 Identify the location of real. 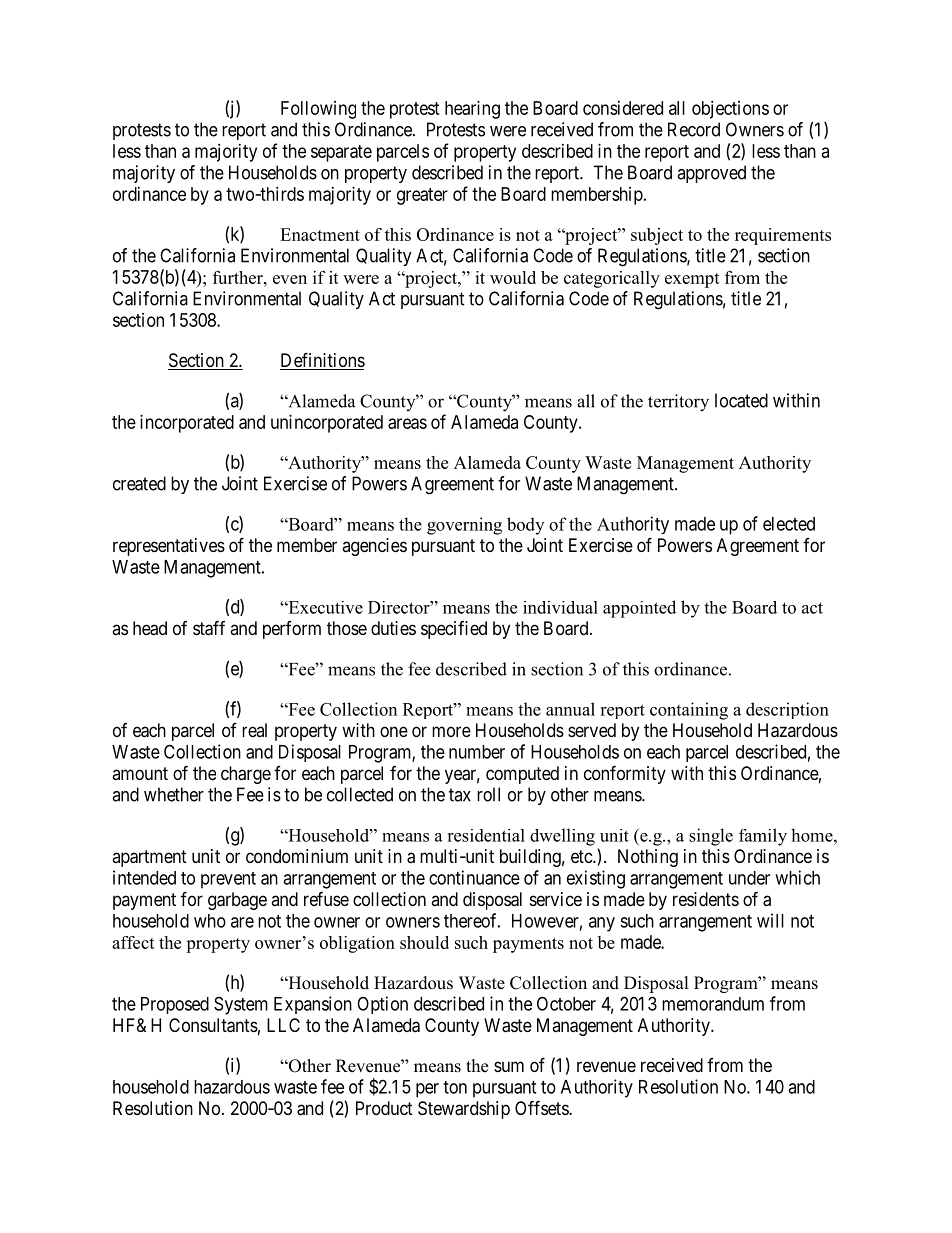
(254, 730).
